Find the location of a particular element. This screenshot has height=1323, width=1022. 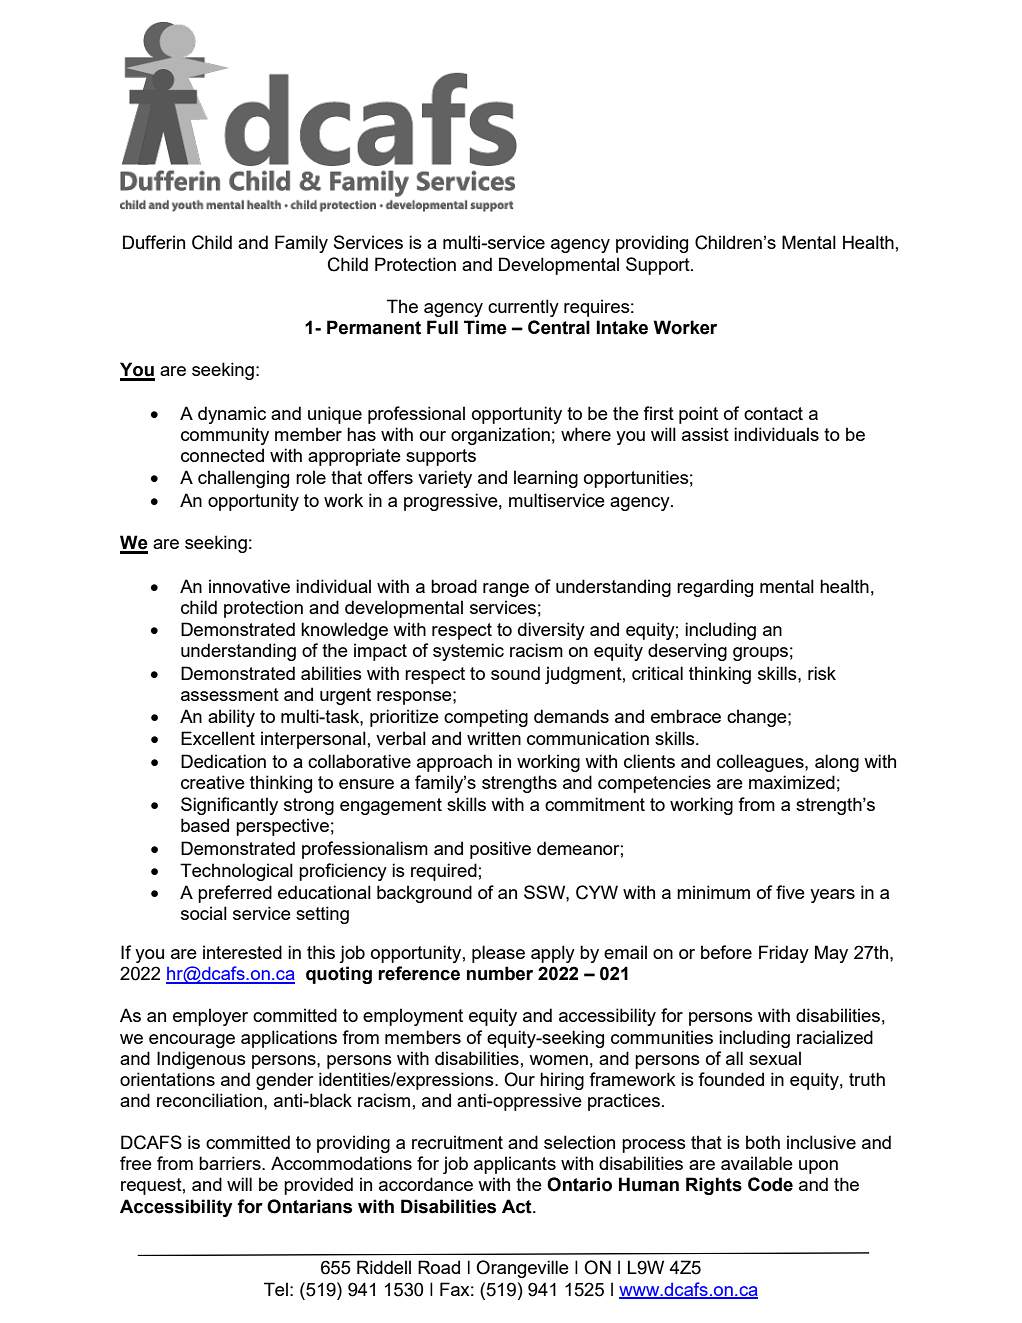

learning is located at coordinates (546, 479).
